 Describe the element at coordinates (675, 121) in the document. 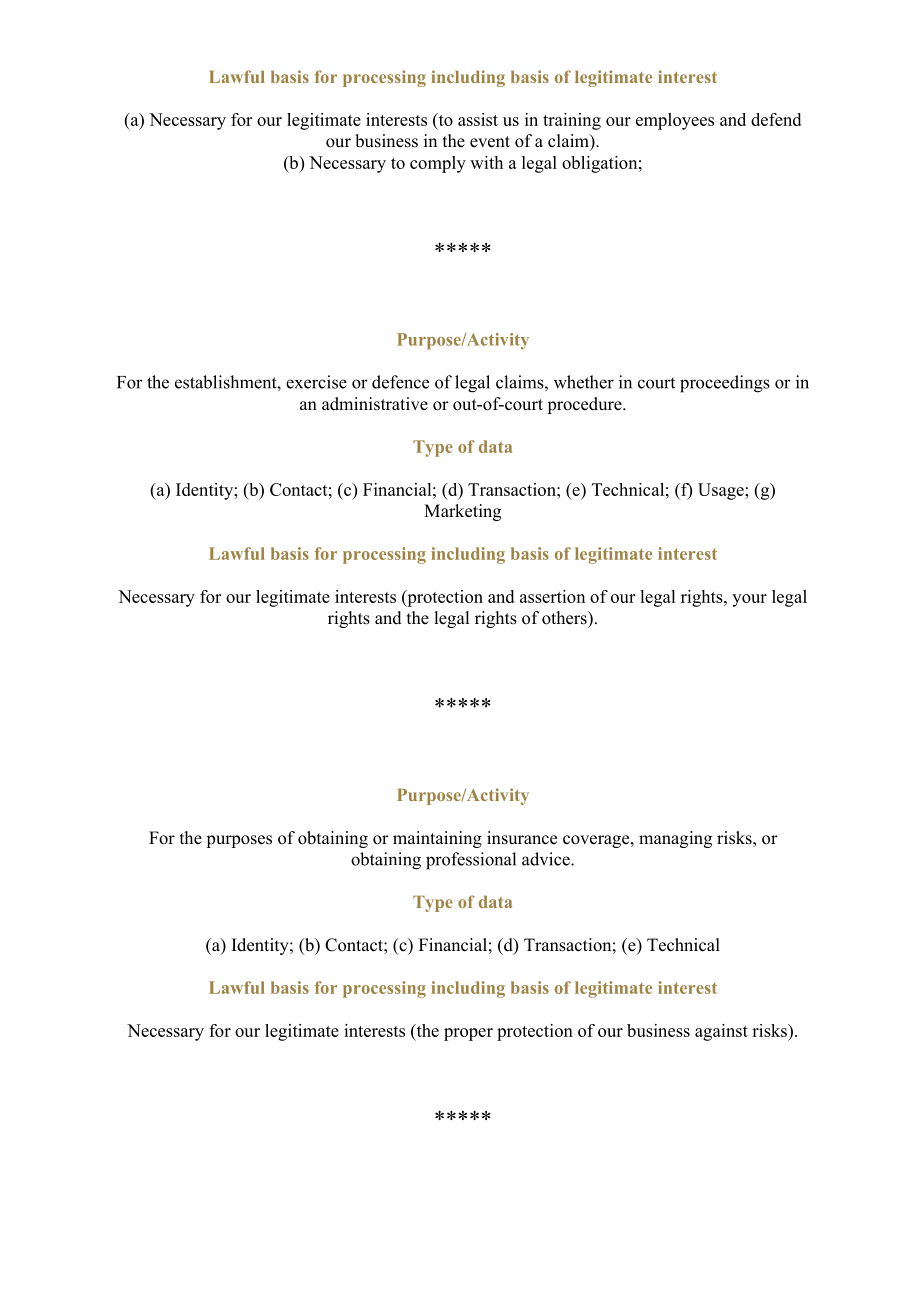

I see `employees` at that location.
